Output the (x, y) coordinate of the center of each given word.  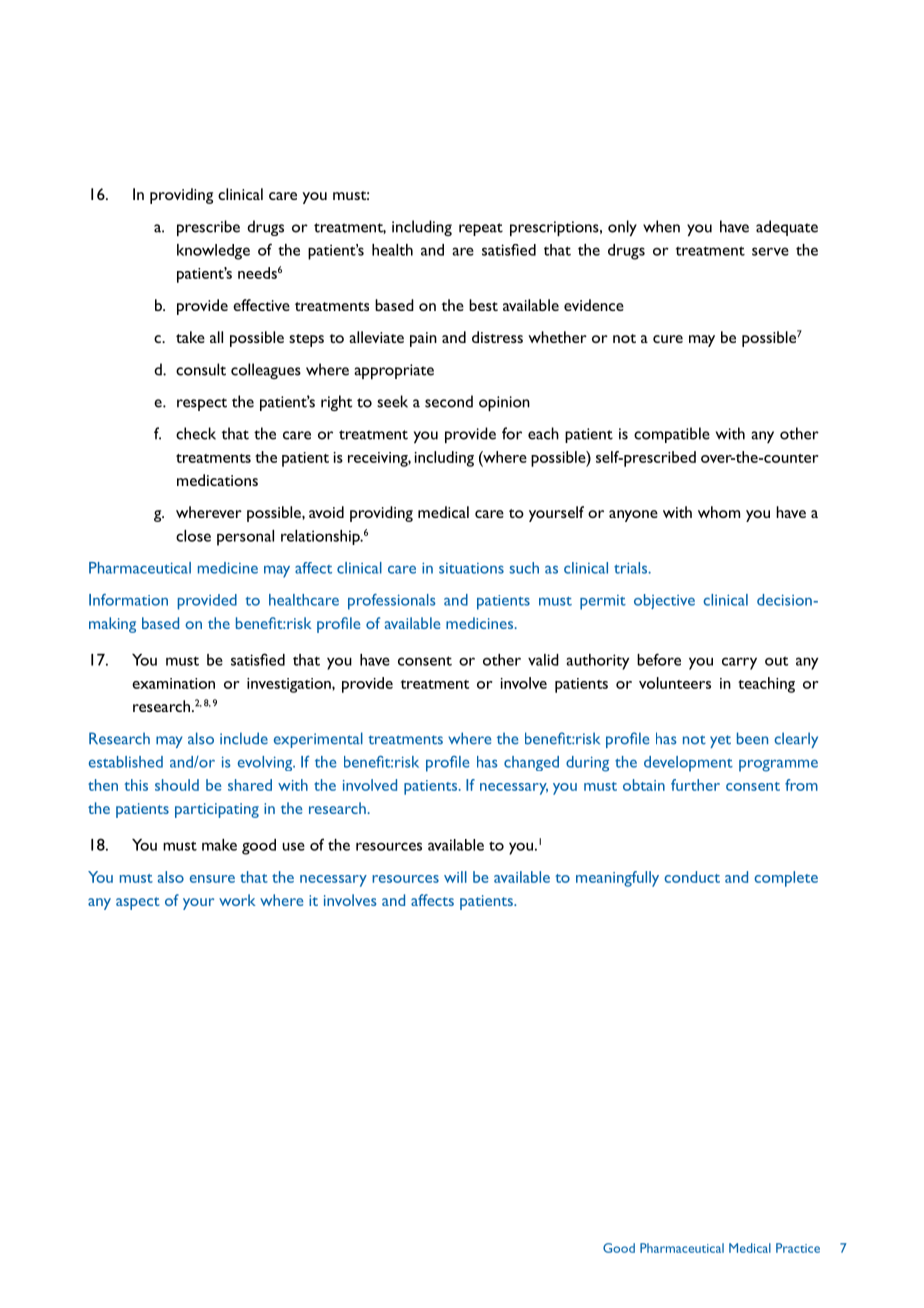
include (244, 738)
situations (471, 568)
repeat (481, 229)
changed (531, 763)
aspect (138, 903)
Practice (798, 1248)
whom (719, 512)
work (237, 900)
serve (770, 251)
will (455, 877)
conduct (692, 877)
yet (720, 741)
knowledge (213, 252)
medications (217, 480)
